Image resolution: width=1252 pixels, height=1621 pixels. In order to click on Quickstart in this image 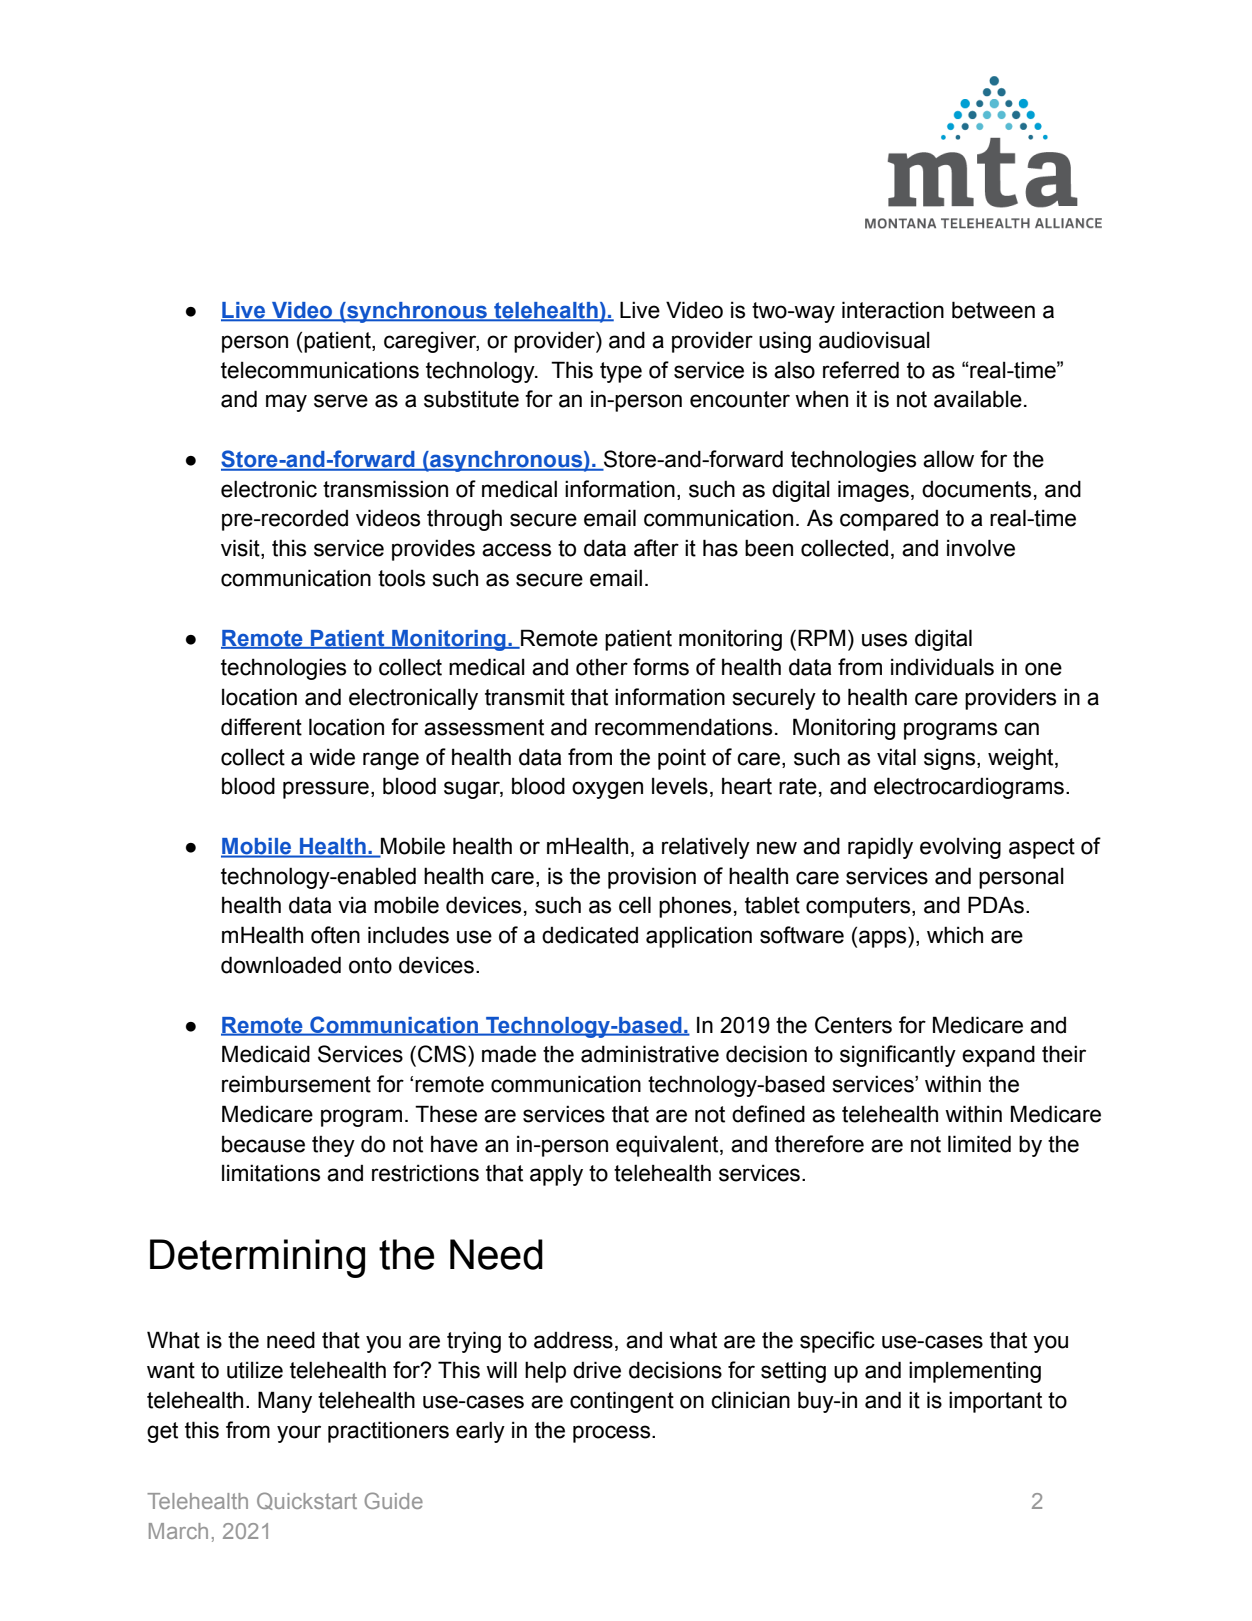, I will do `click(307, 1501)`.
